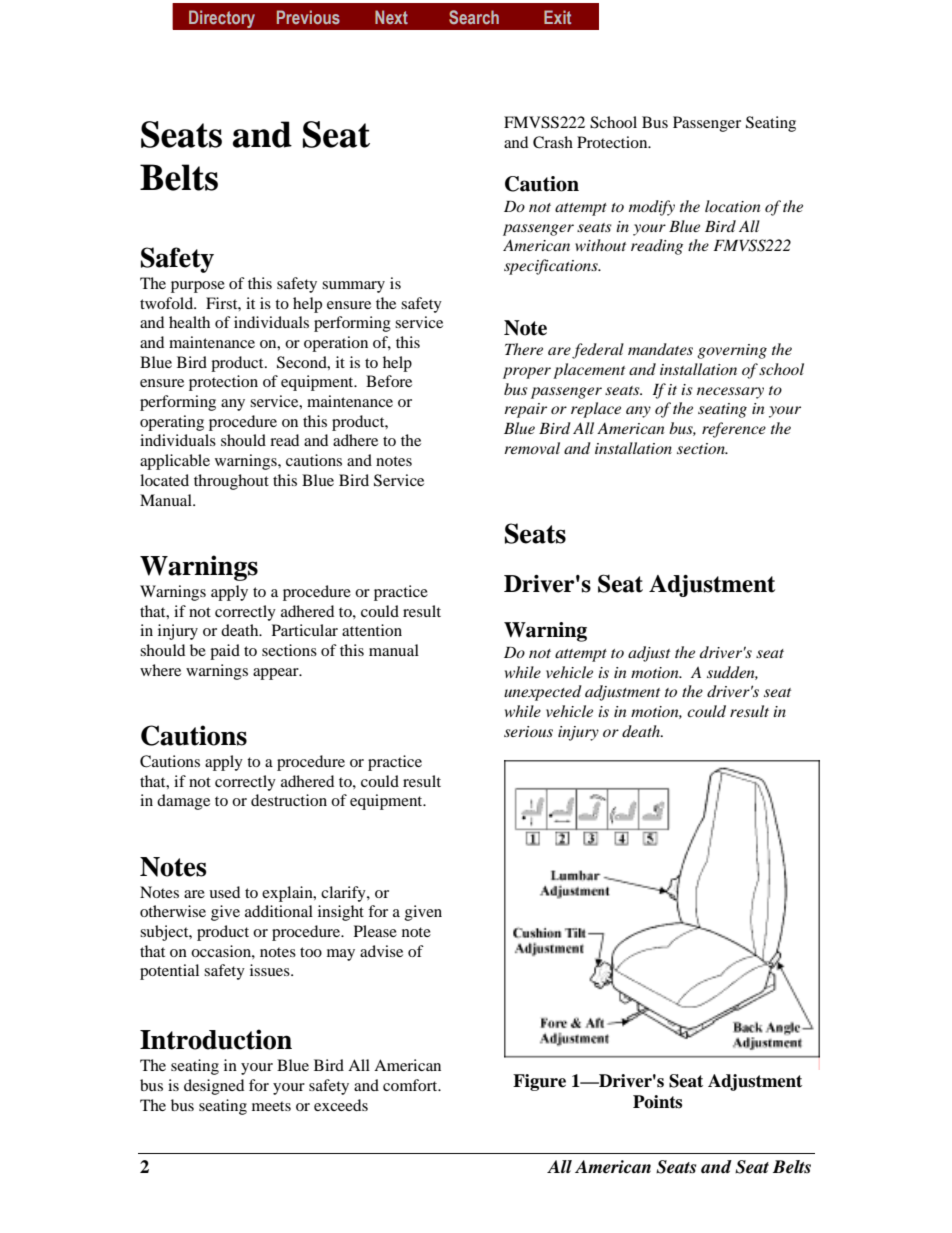  What do you see at coordinates (543, 693) in the screenshot?
I see `unexpected` at bounding box center [543, 693].
